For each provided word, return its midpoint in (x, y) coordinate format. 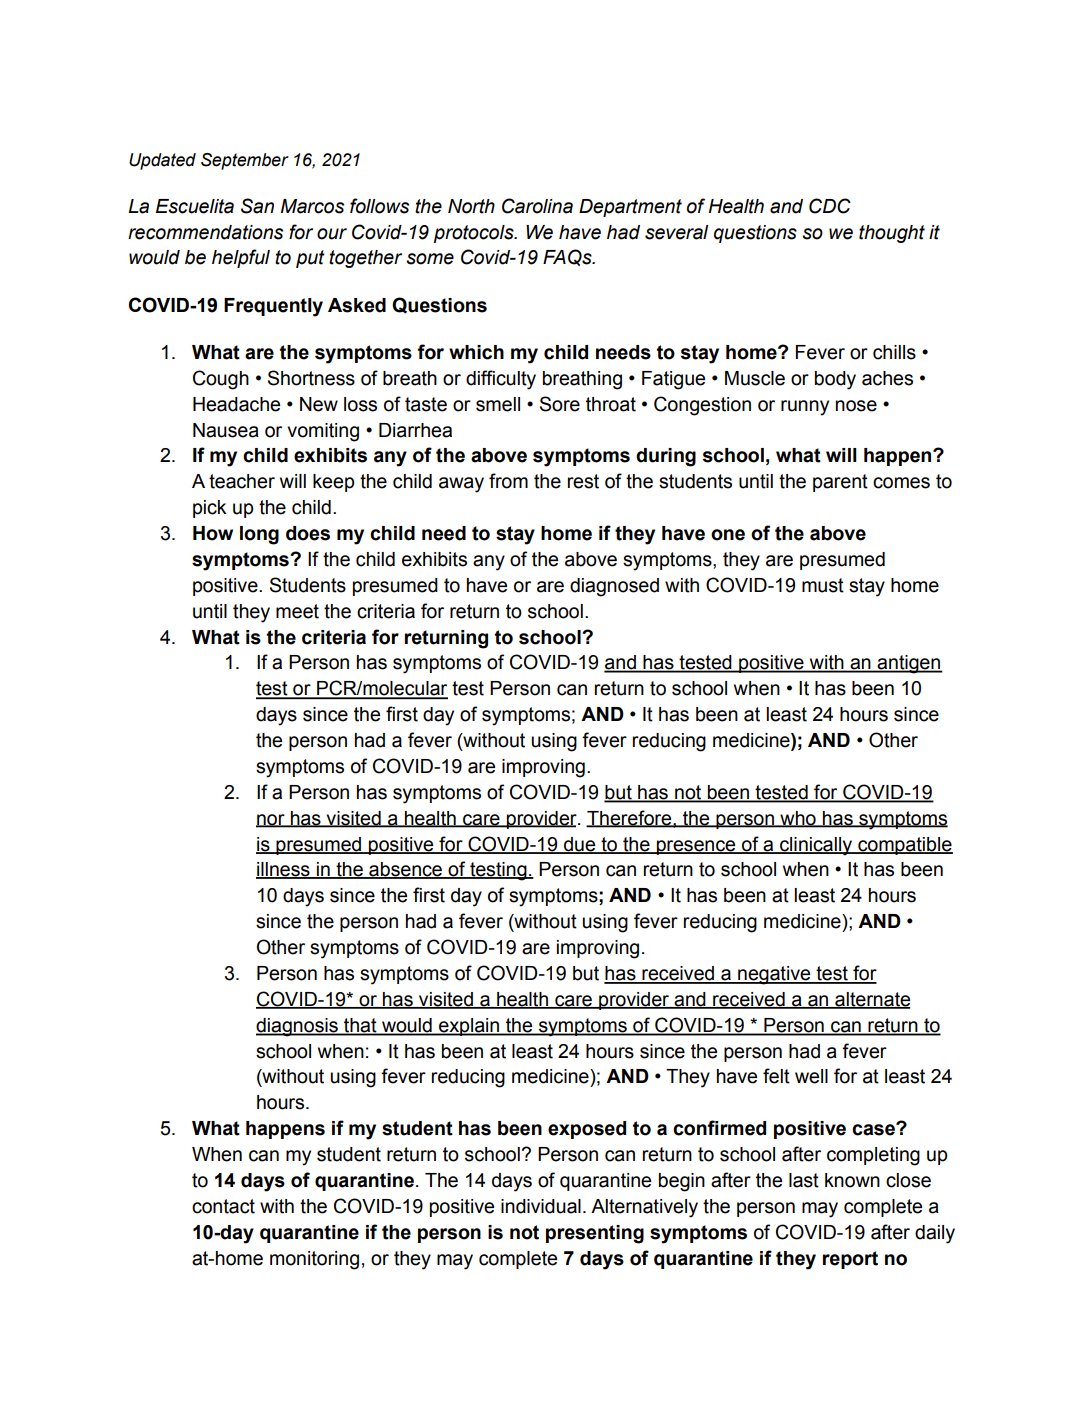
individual (541, 1206)
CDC (830, 206)
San (257, 206)
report (850, 1260)
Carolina (537, 206)
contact (223, 1206)
